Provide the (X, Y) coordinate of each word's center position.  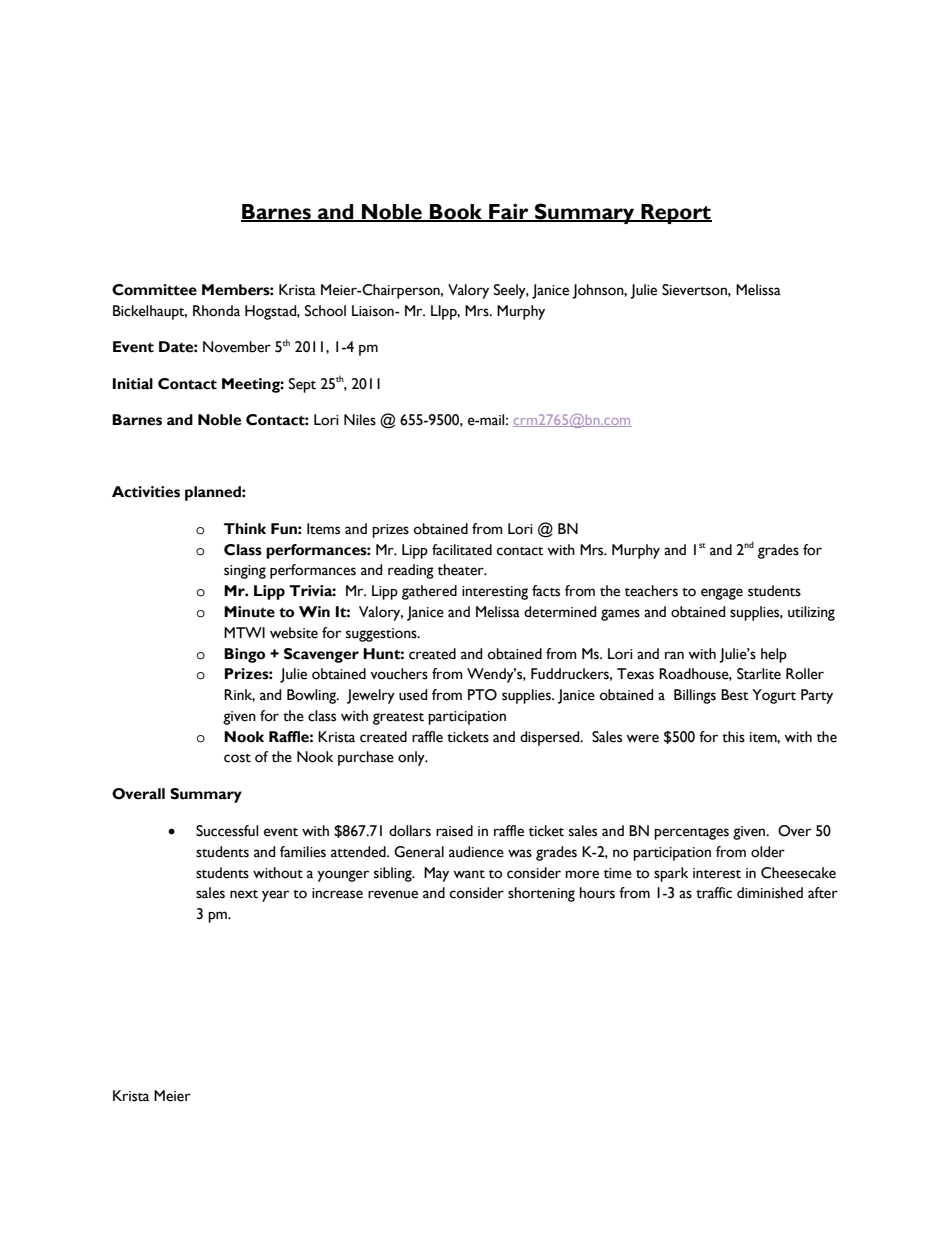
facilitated (462, 550)
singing (245, 572)
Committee (154, 290)
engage (722, 594)
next (244, 894)
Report (675, 214)
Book (456, 213)
